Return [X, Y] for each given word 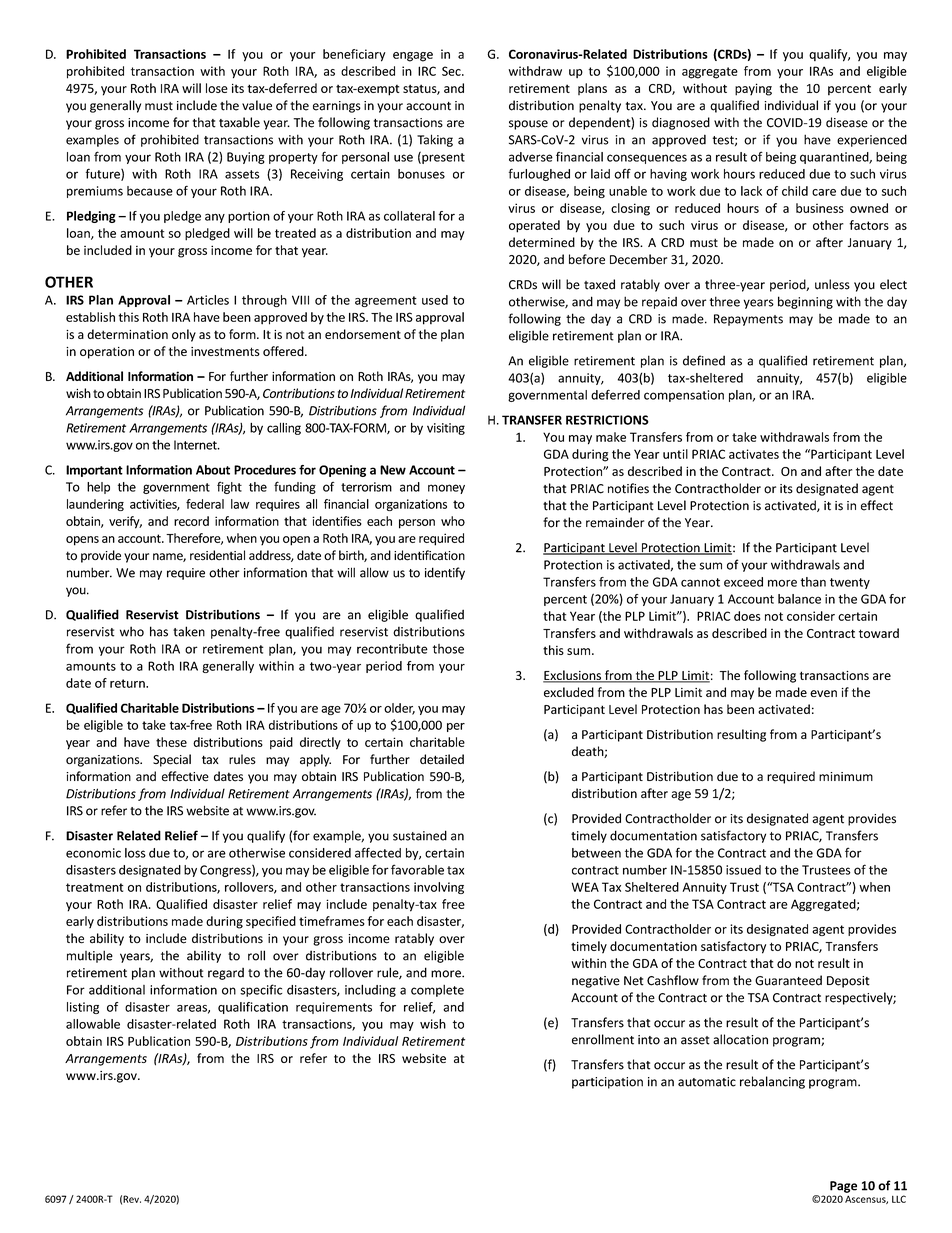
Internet [196, 445]
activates [754, 454]
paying [753, 89]
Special [172, 760]
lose [217, 88]
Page [843, 1187]
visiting [446, 429]
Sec [452, 71]
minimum [846, 776]
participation [607, 1083]
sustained [420, 835]
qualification [253, 1008]
